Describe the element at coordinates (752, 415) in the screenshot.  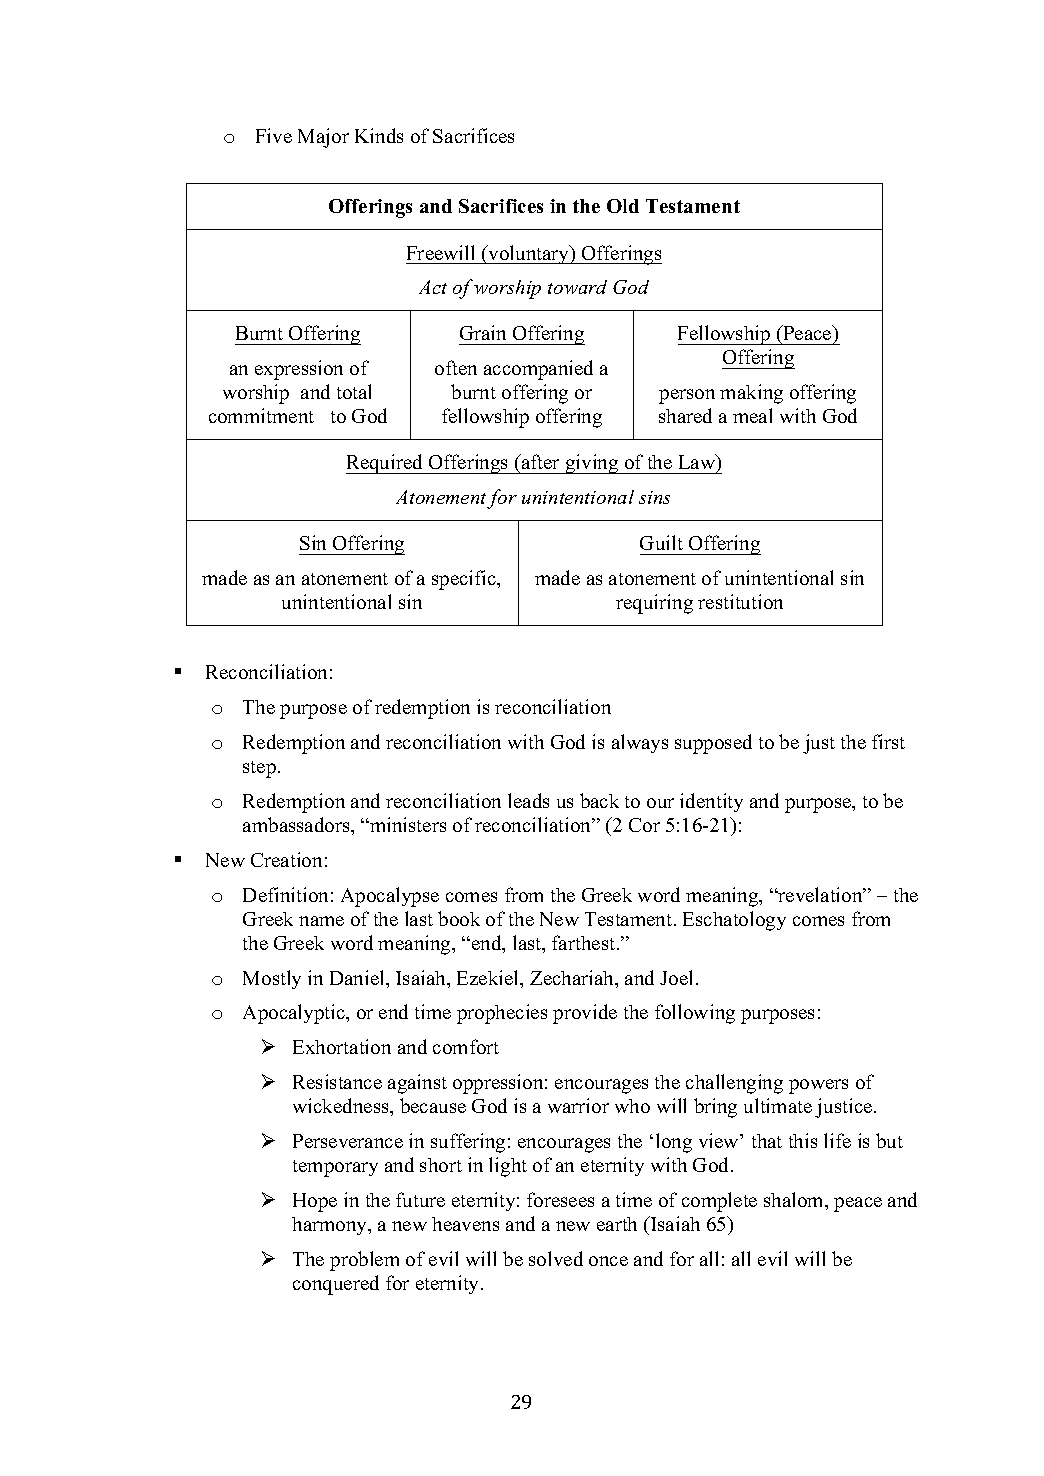
I see `meal` at that location.
